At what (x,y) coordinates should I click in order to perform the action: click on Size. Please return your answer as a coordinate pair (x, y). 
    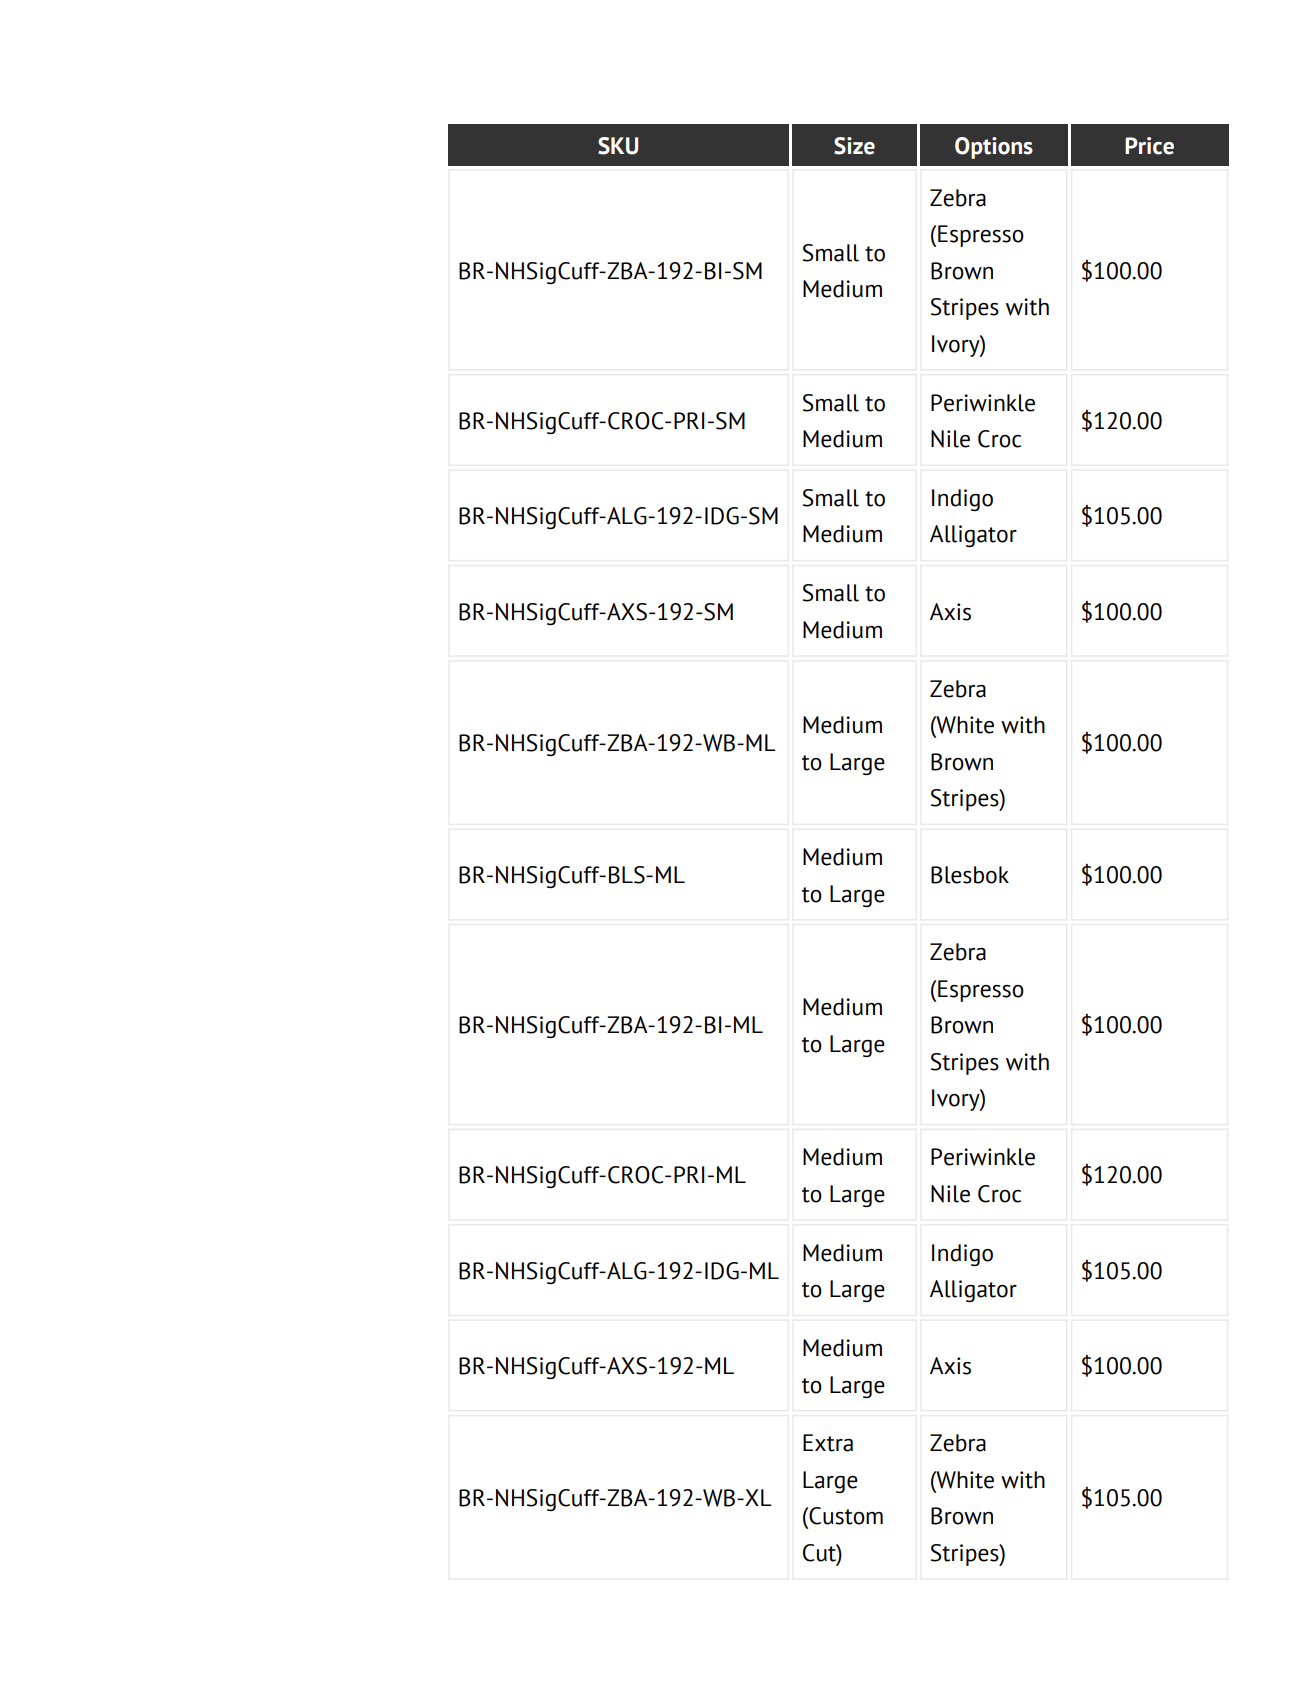
    Looking at the image, I should click on (854, 146).
